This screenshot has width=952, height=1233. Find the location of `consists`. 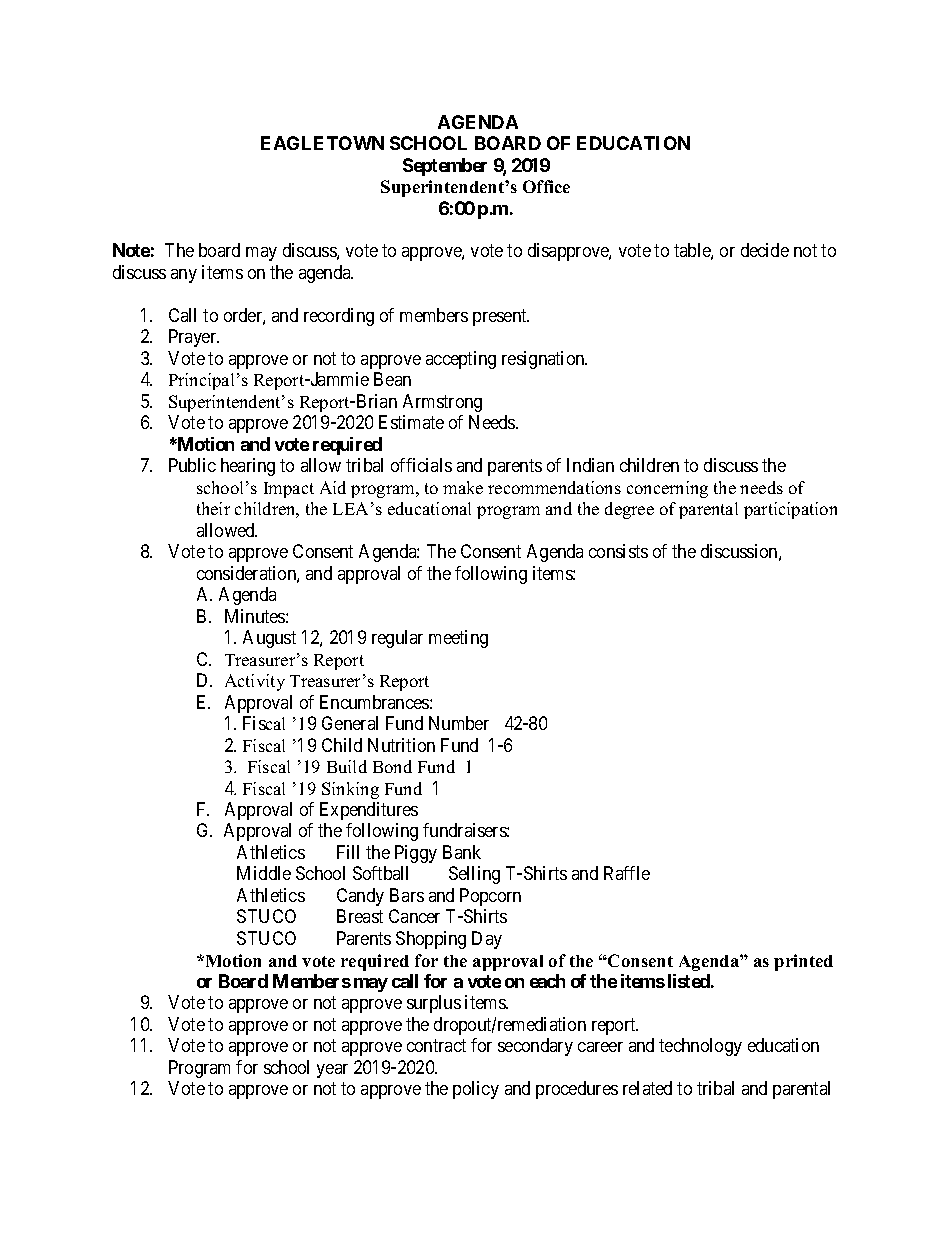

consists is located at coordinates (618, 551).
